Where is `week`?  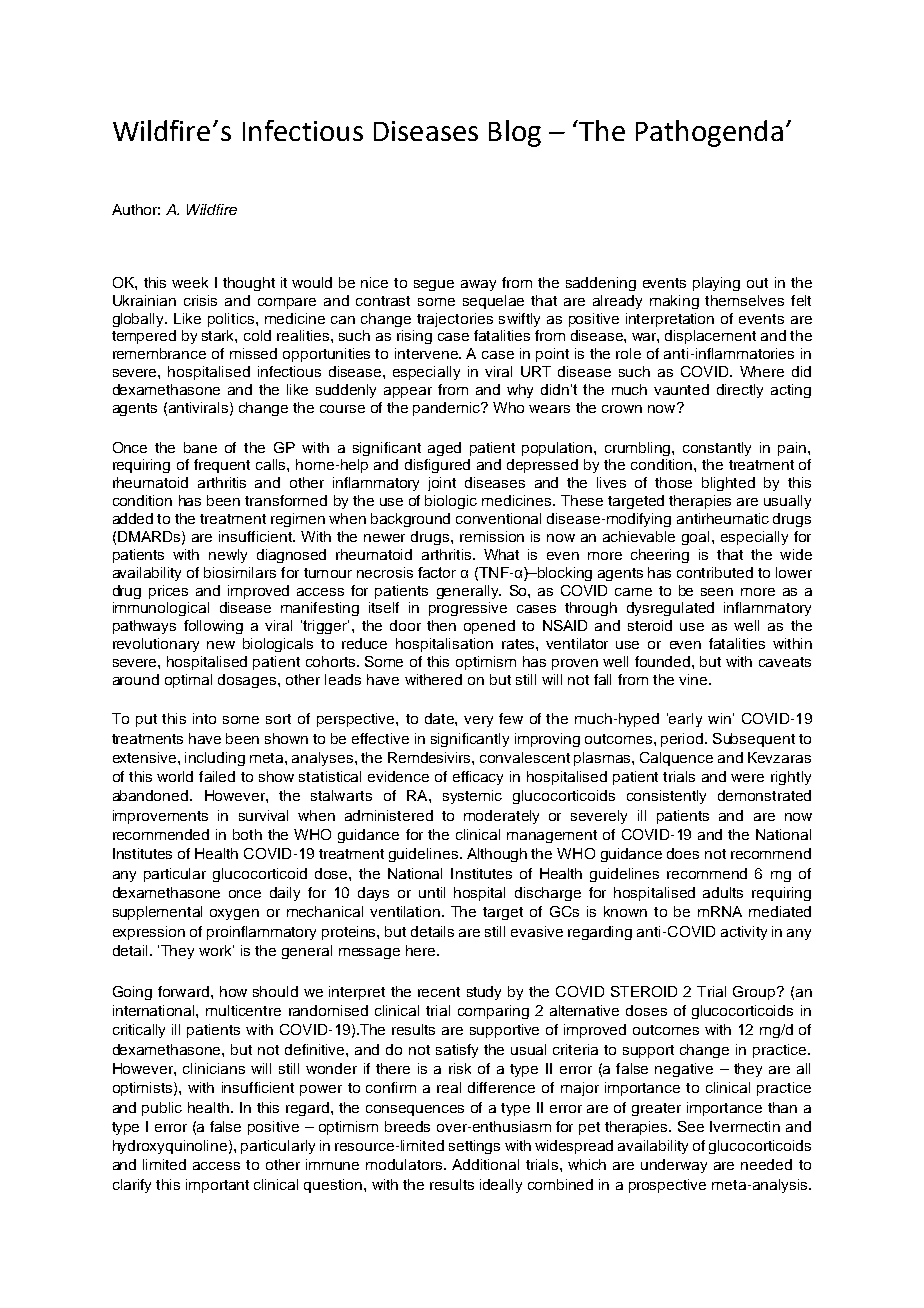 week is located at coordinates (190, 282).
